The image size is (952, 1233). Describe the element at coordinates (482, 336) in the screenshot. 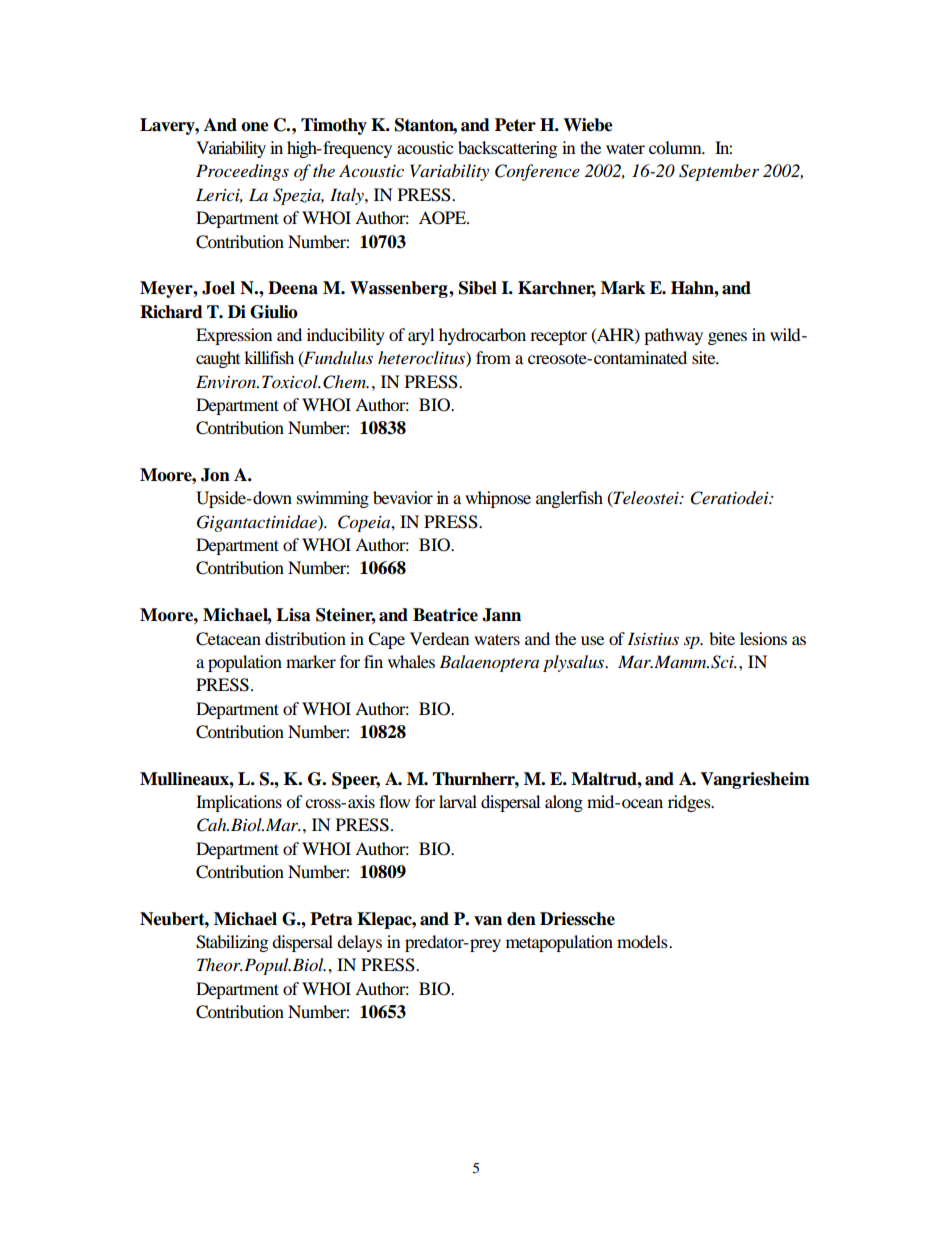

I see `hydrocarbon` at that location.
